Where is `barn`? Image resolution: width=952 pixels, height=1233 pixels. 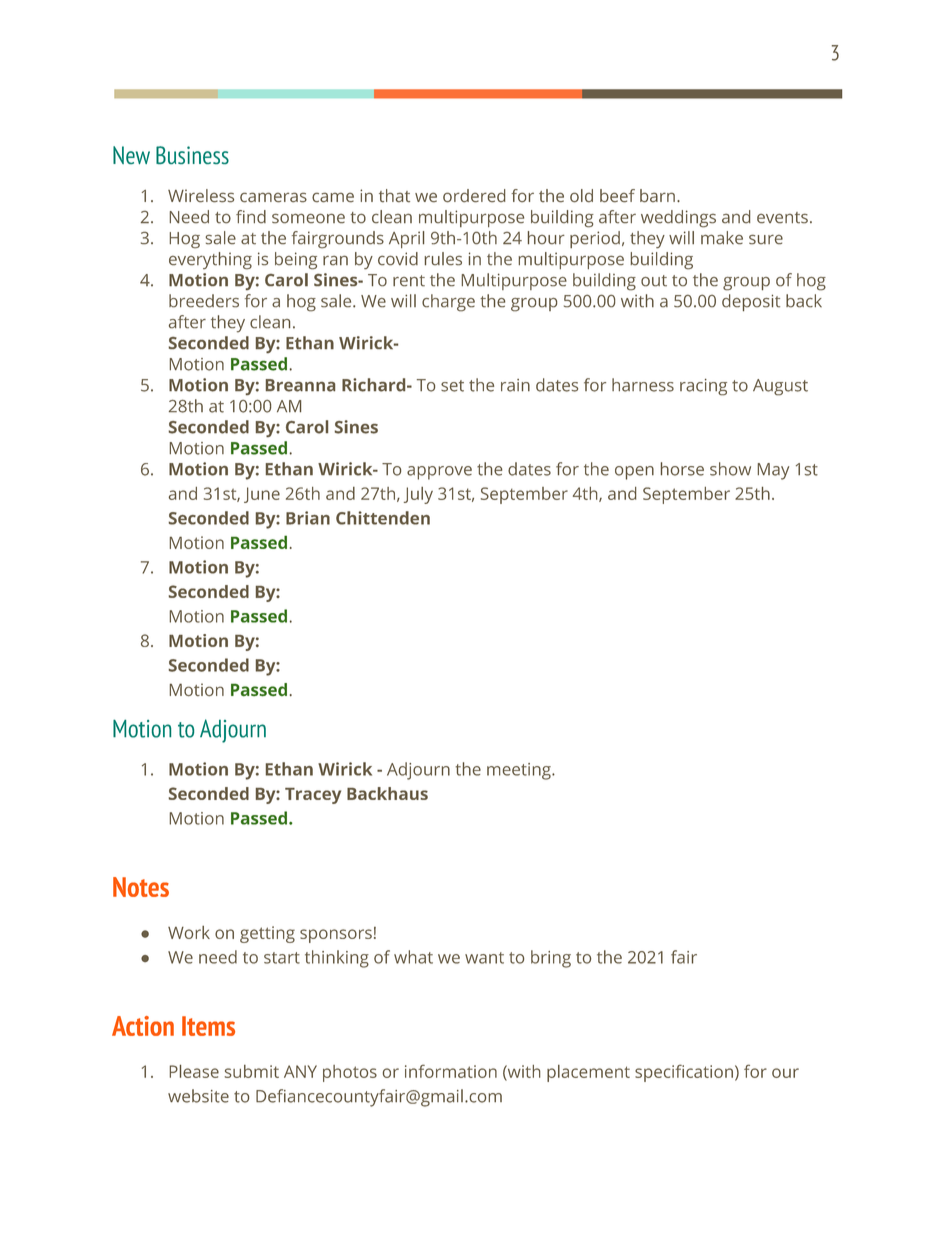
barn is located at coordinates (657, 196).
